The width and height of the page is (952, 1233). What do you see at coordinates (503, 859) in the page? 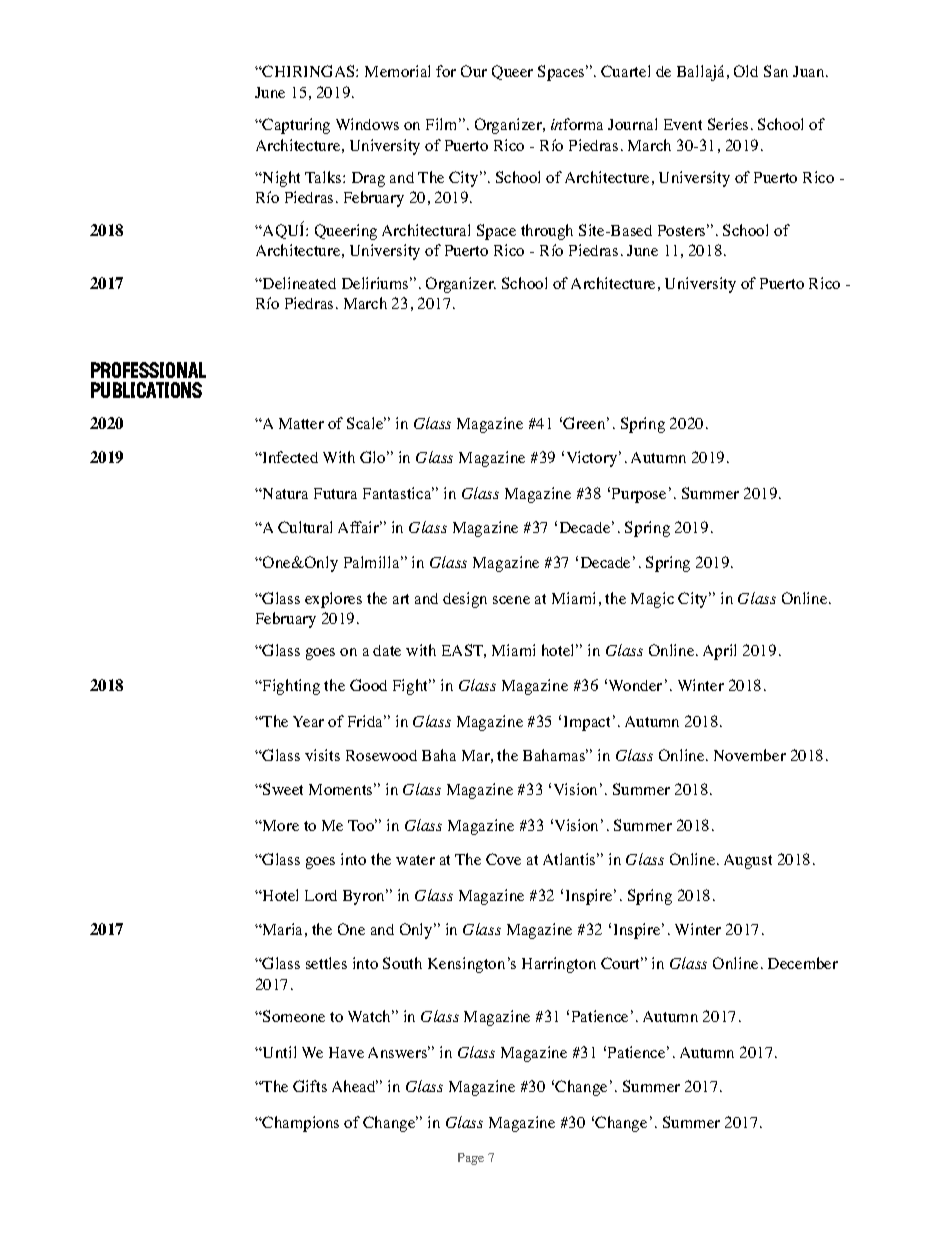
I see `Cove` at bounding box center [503, 859].
